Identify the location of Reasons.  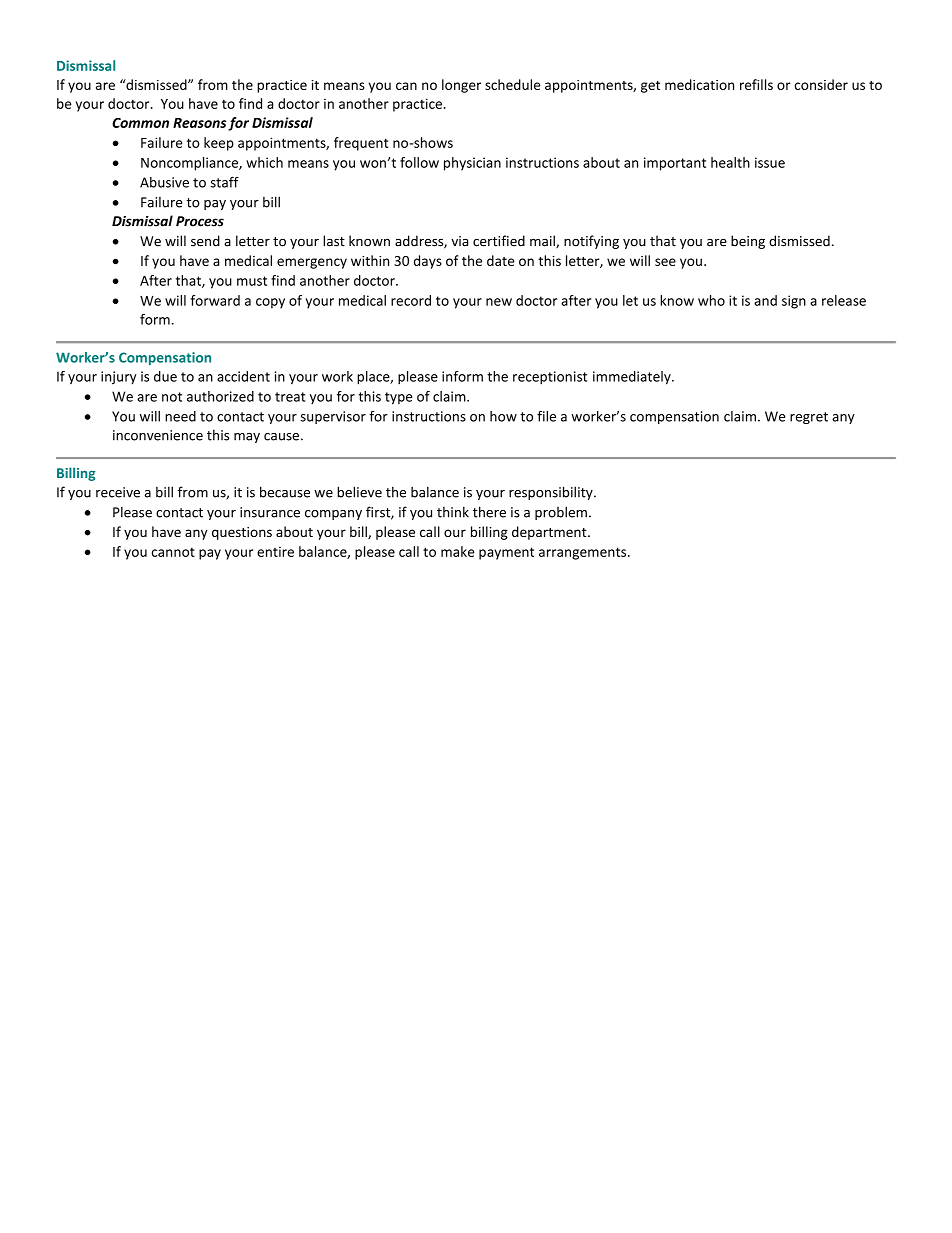
(199, 123).
